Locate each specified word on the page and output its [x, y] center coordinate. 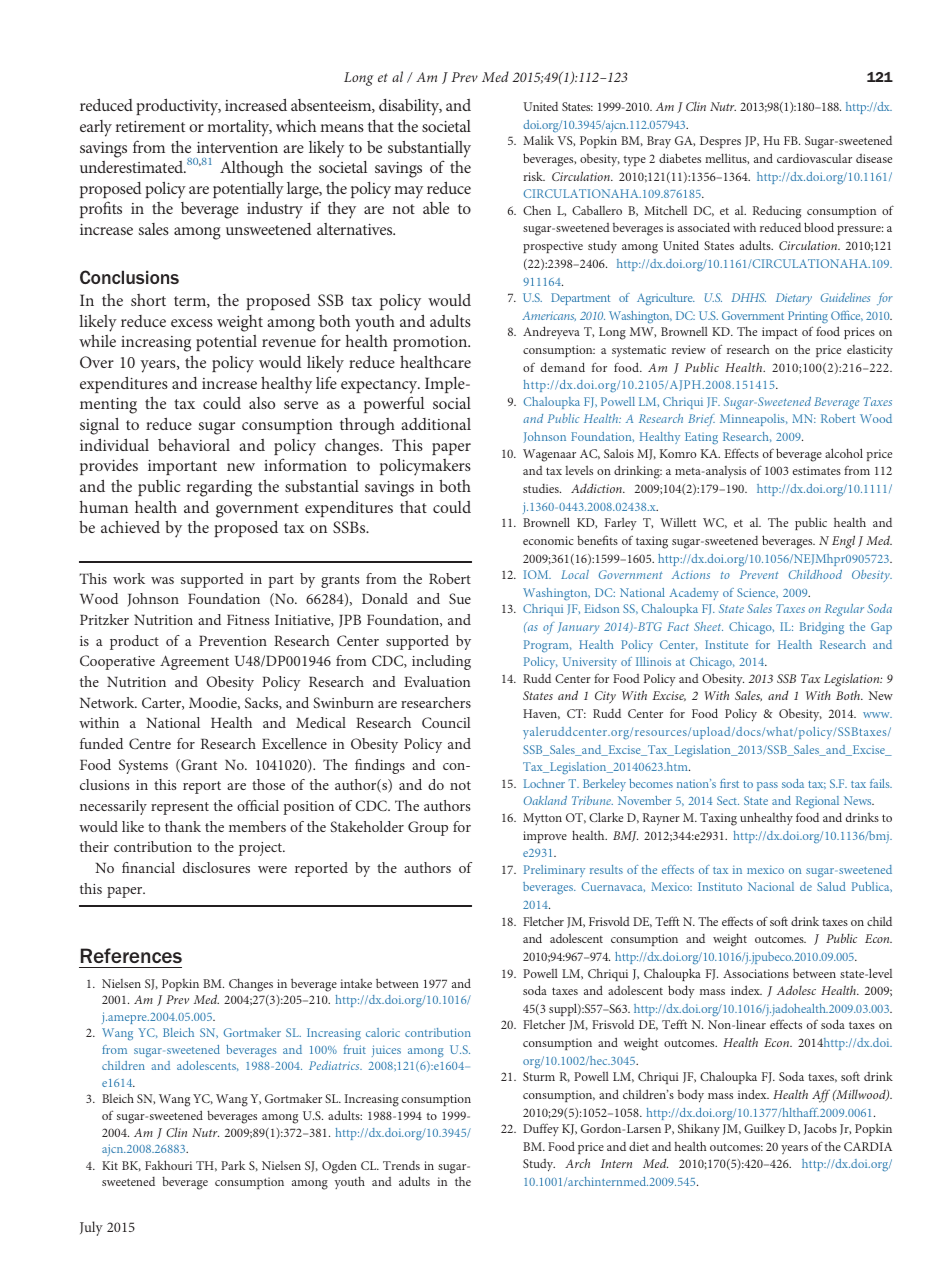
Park [233, 1165]
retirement [150, 126]
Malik [538, 140]
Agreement [194, 662]
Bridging [822, 628]
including [441, 662]
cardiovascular [814, 158]
